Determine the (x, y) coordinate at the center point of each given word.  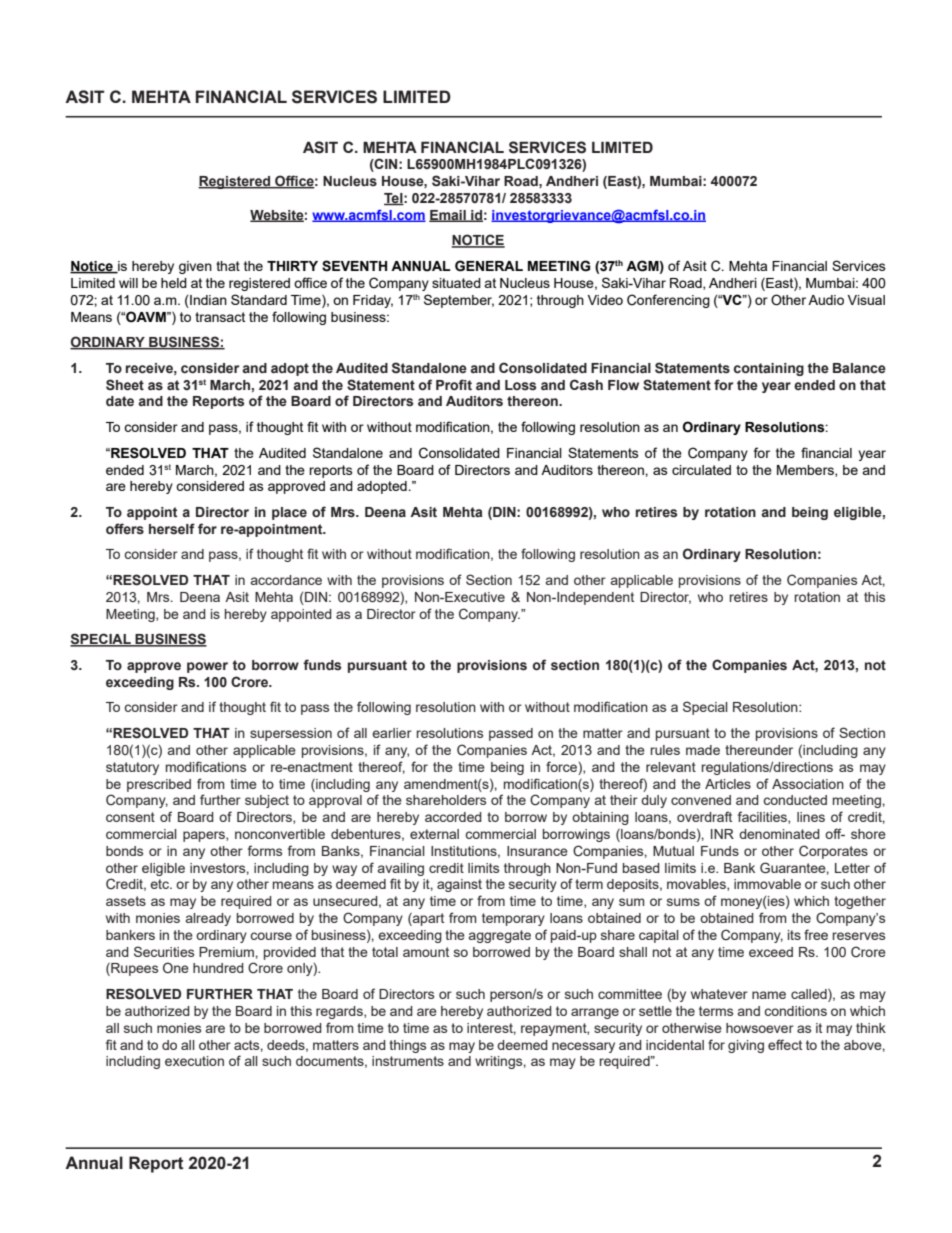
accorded (453, 817)
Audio (826, 300)
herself (172, 529)
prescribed (159, 785)
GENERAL (489, 266)
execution (194, 1061)
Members (806, 471)
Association (808, 784)
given (195, 267)
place (289, 513)
